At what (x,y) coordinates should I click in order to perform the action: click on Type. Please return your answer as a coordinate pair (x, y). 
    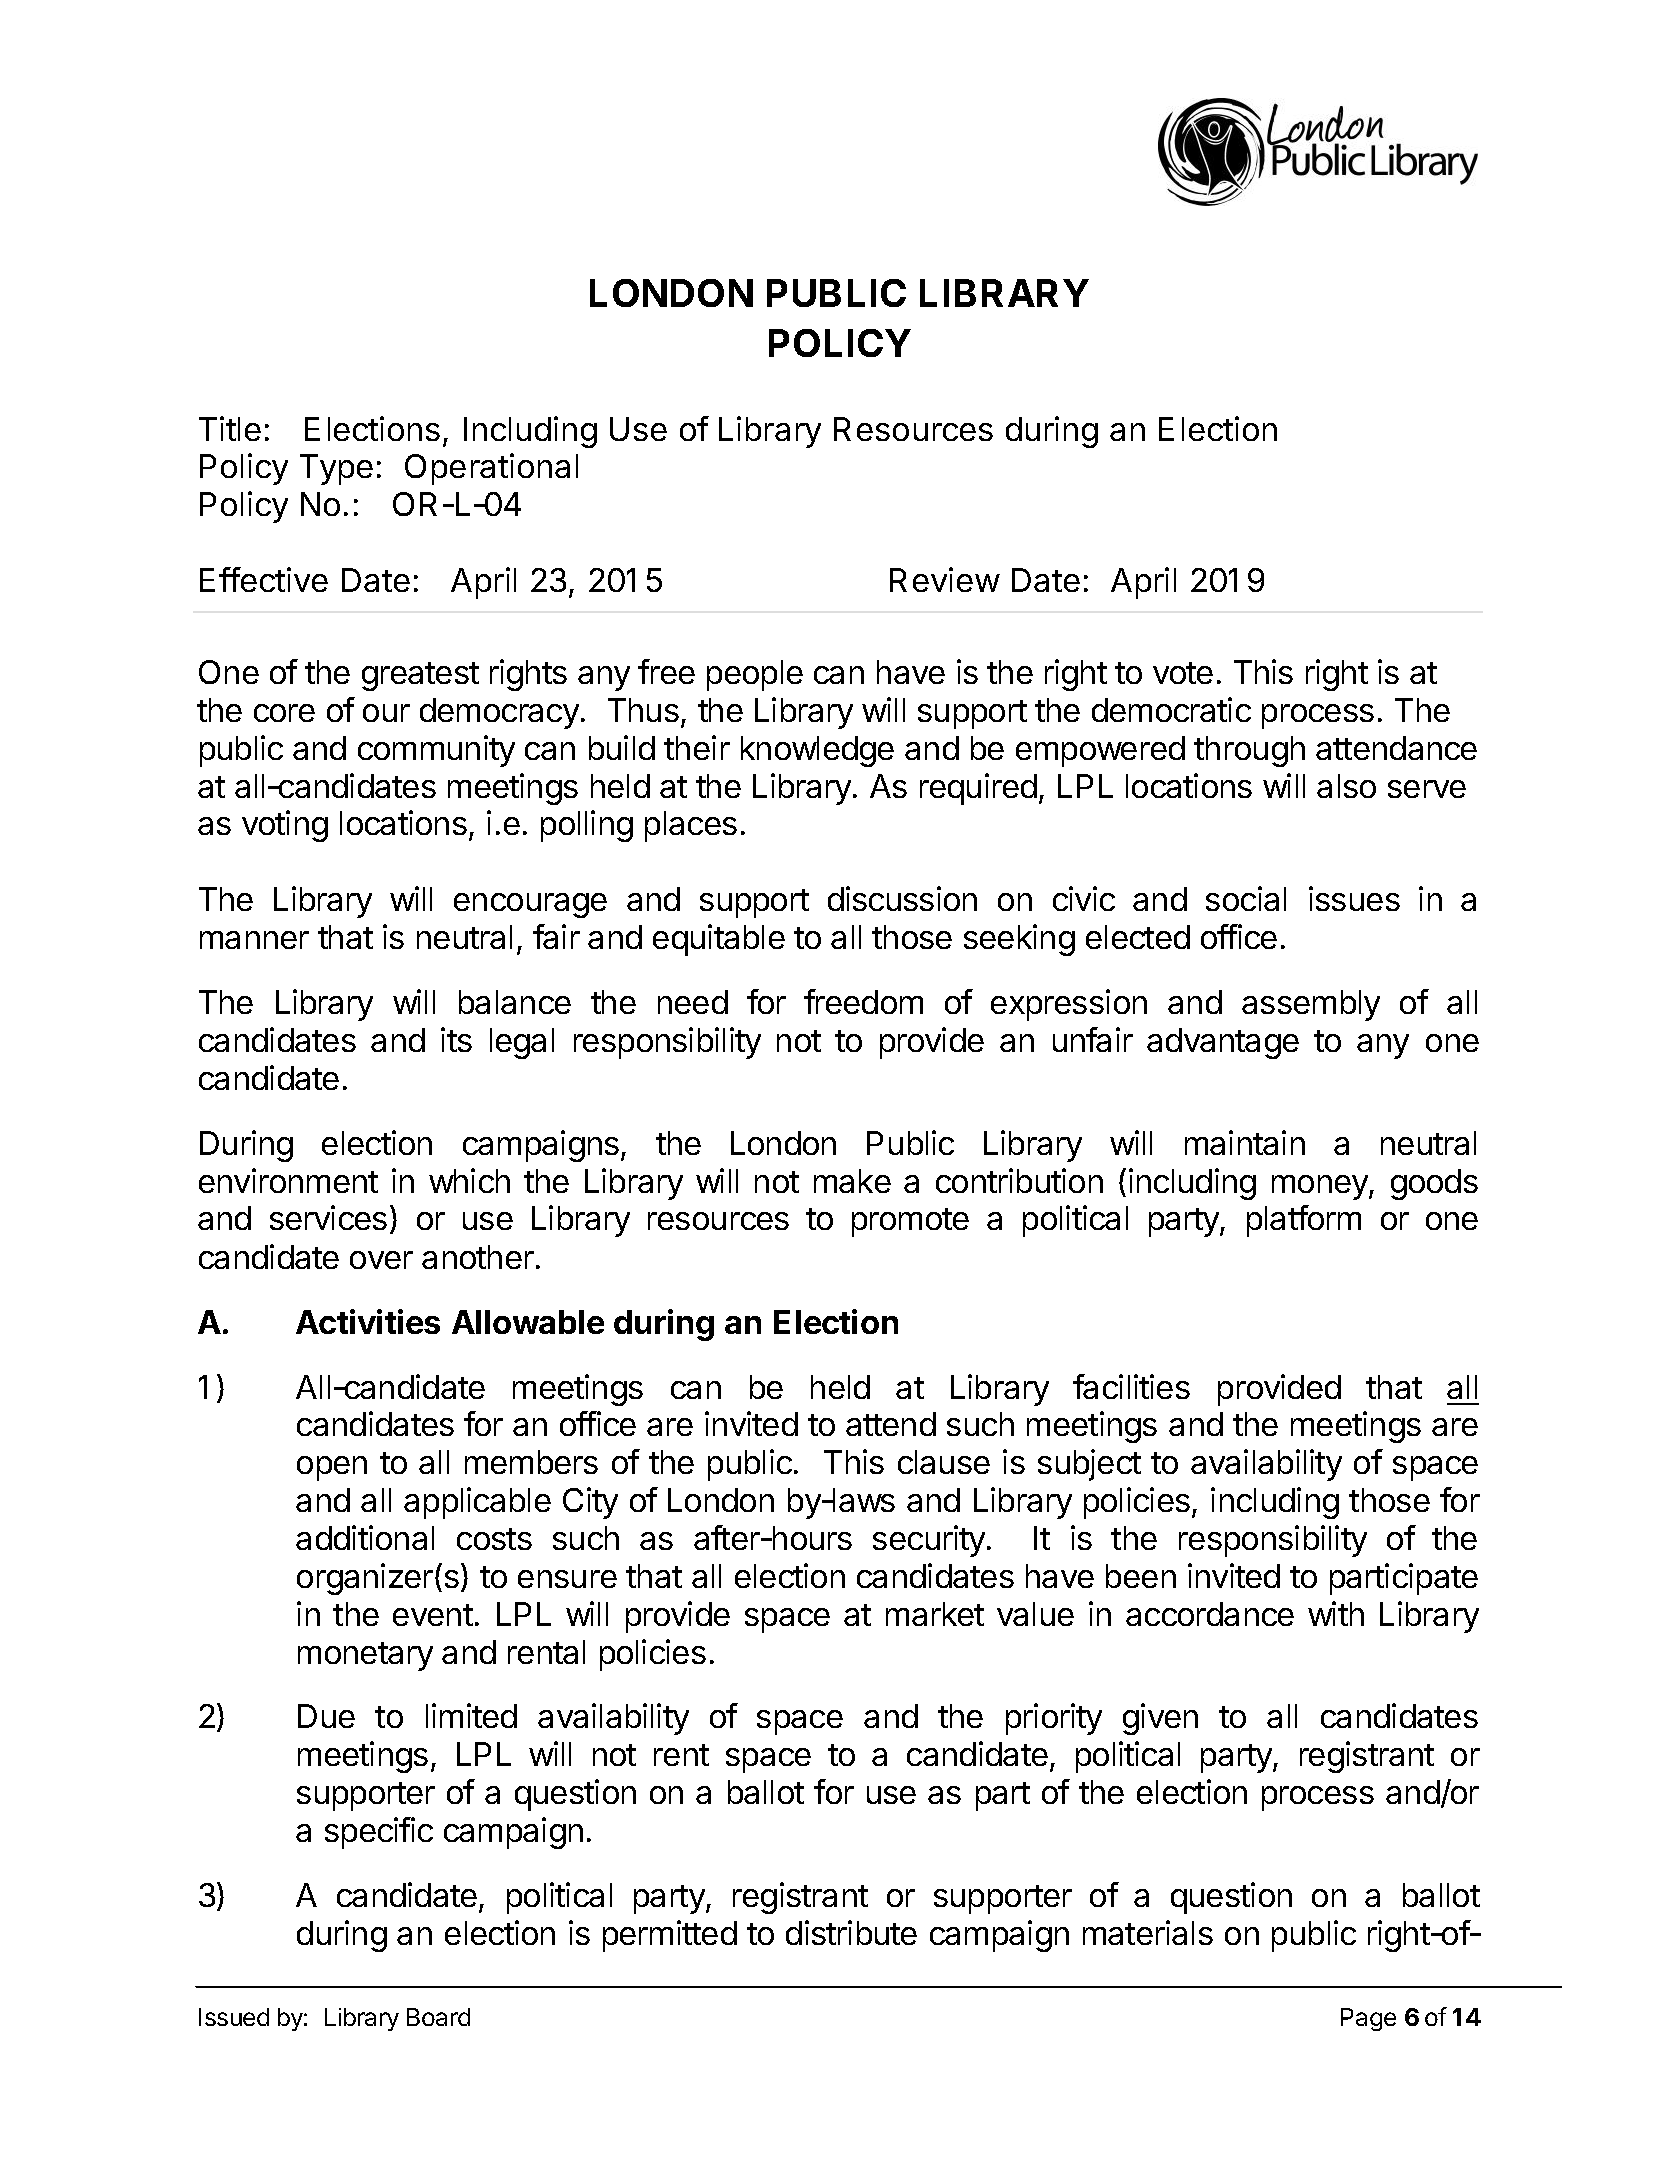
    Looking at the image, I should click on (336, 469).
